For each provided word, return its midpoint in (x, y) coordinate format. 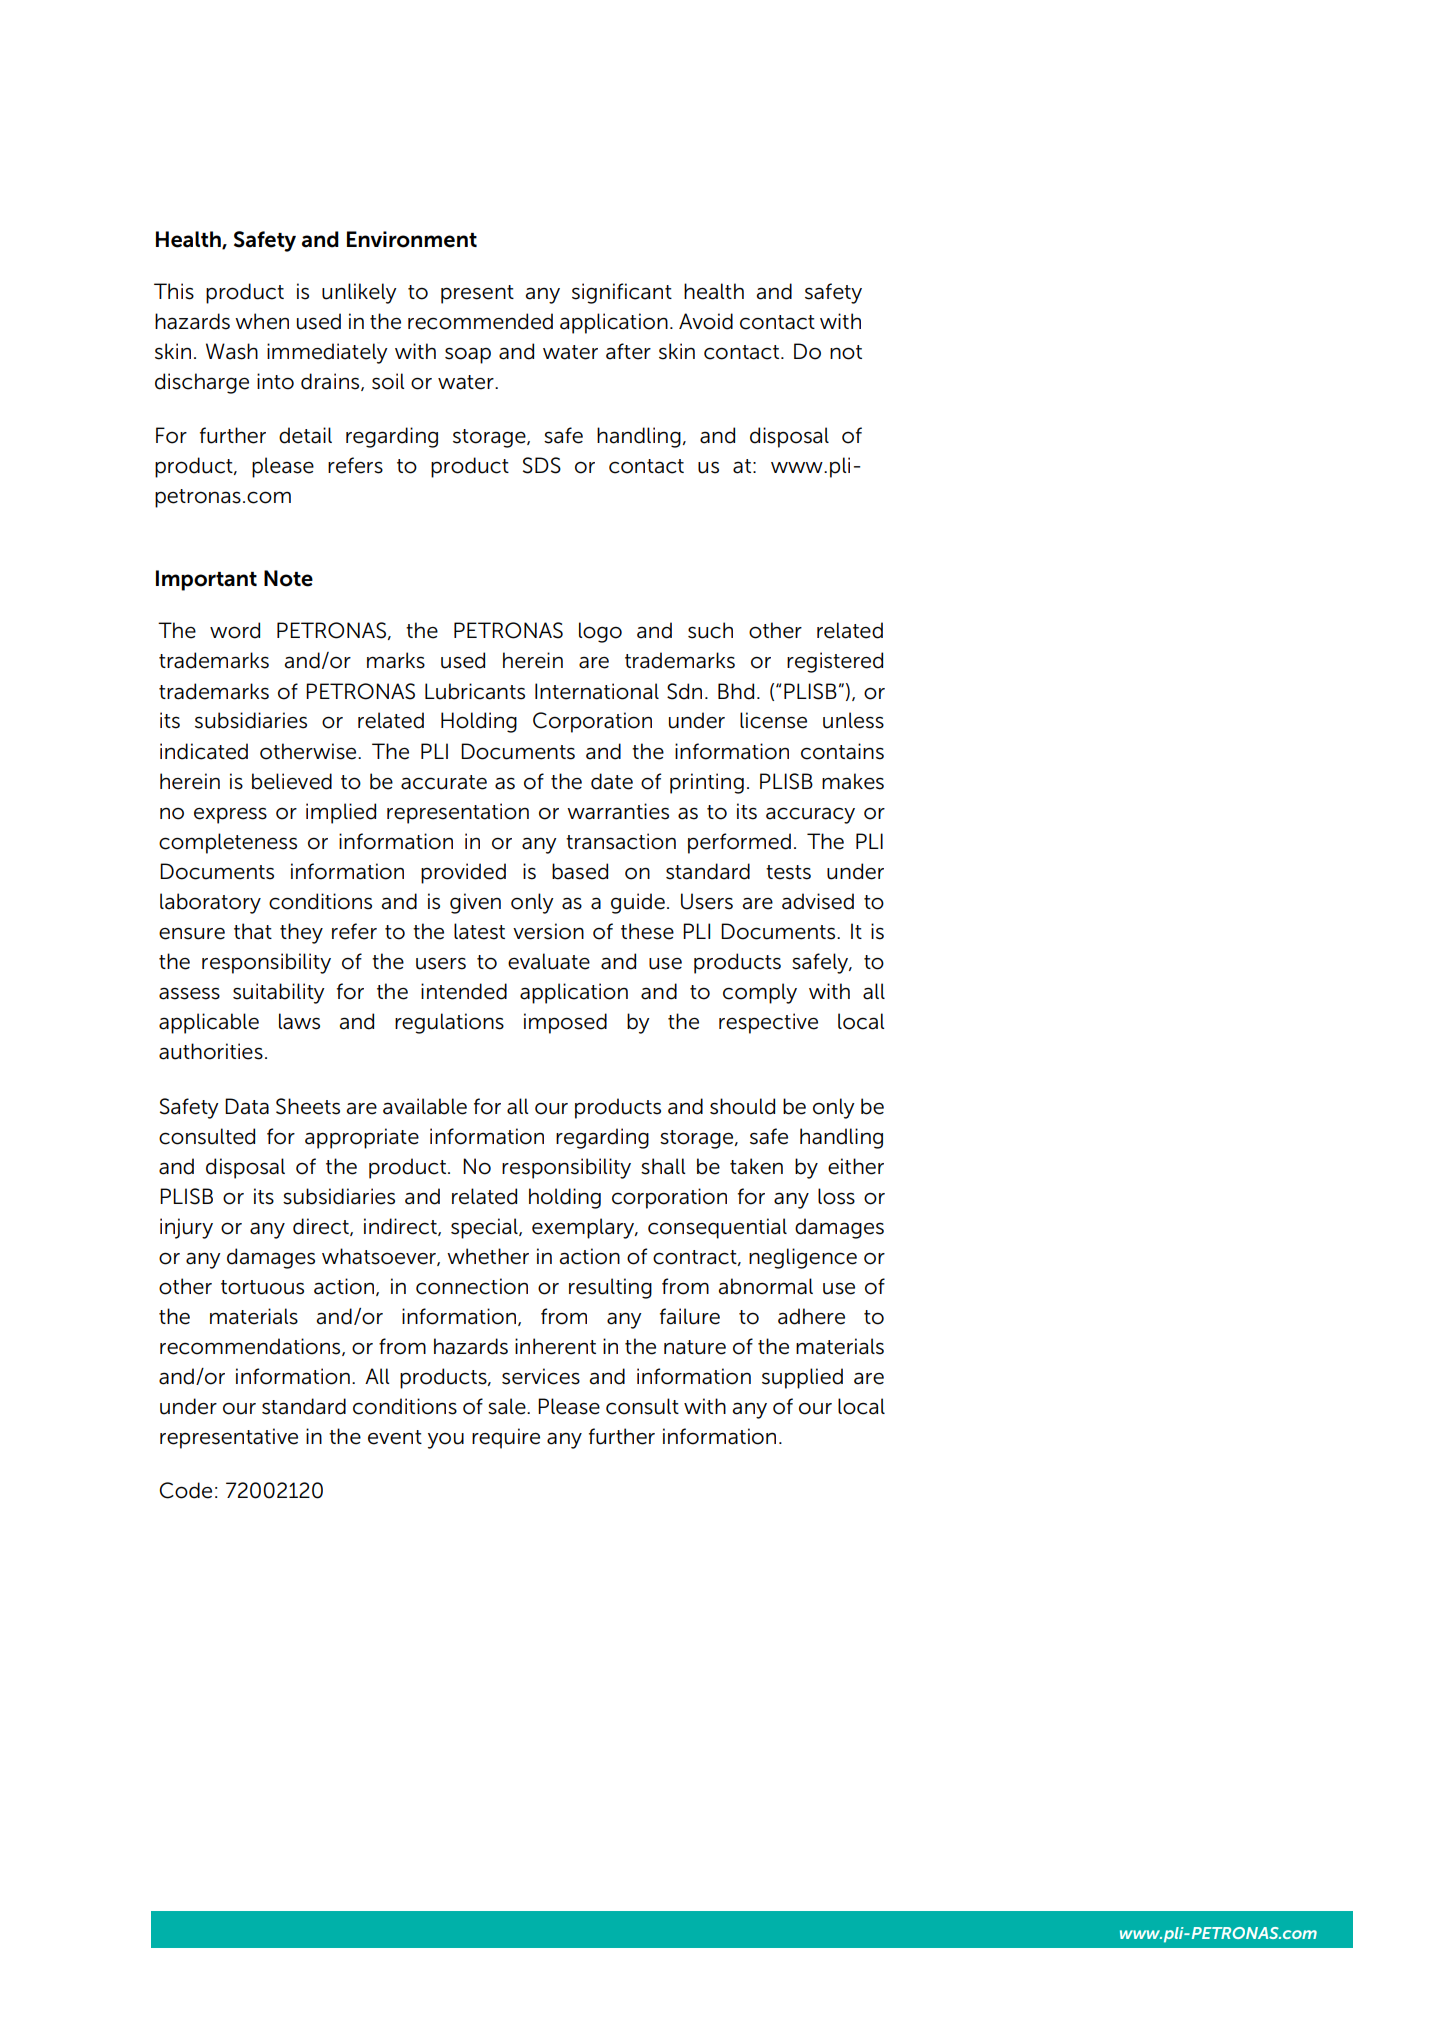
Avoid (706, 321)
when (262, 321)
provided (463, 873)
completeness (228, 843)
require (506, 1438)
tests (788, 872)
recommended (480, 321)
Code (185, 1490)
